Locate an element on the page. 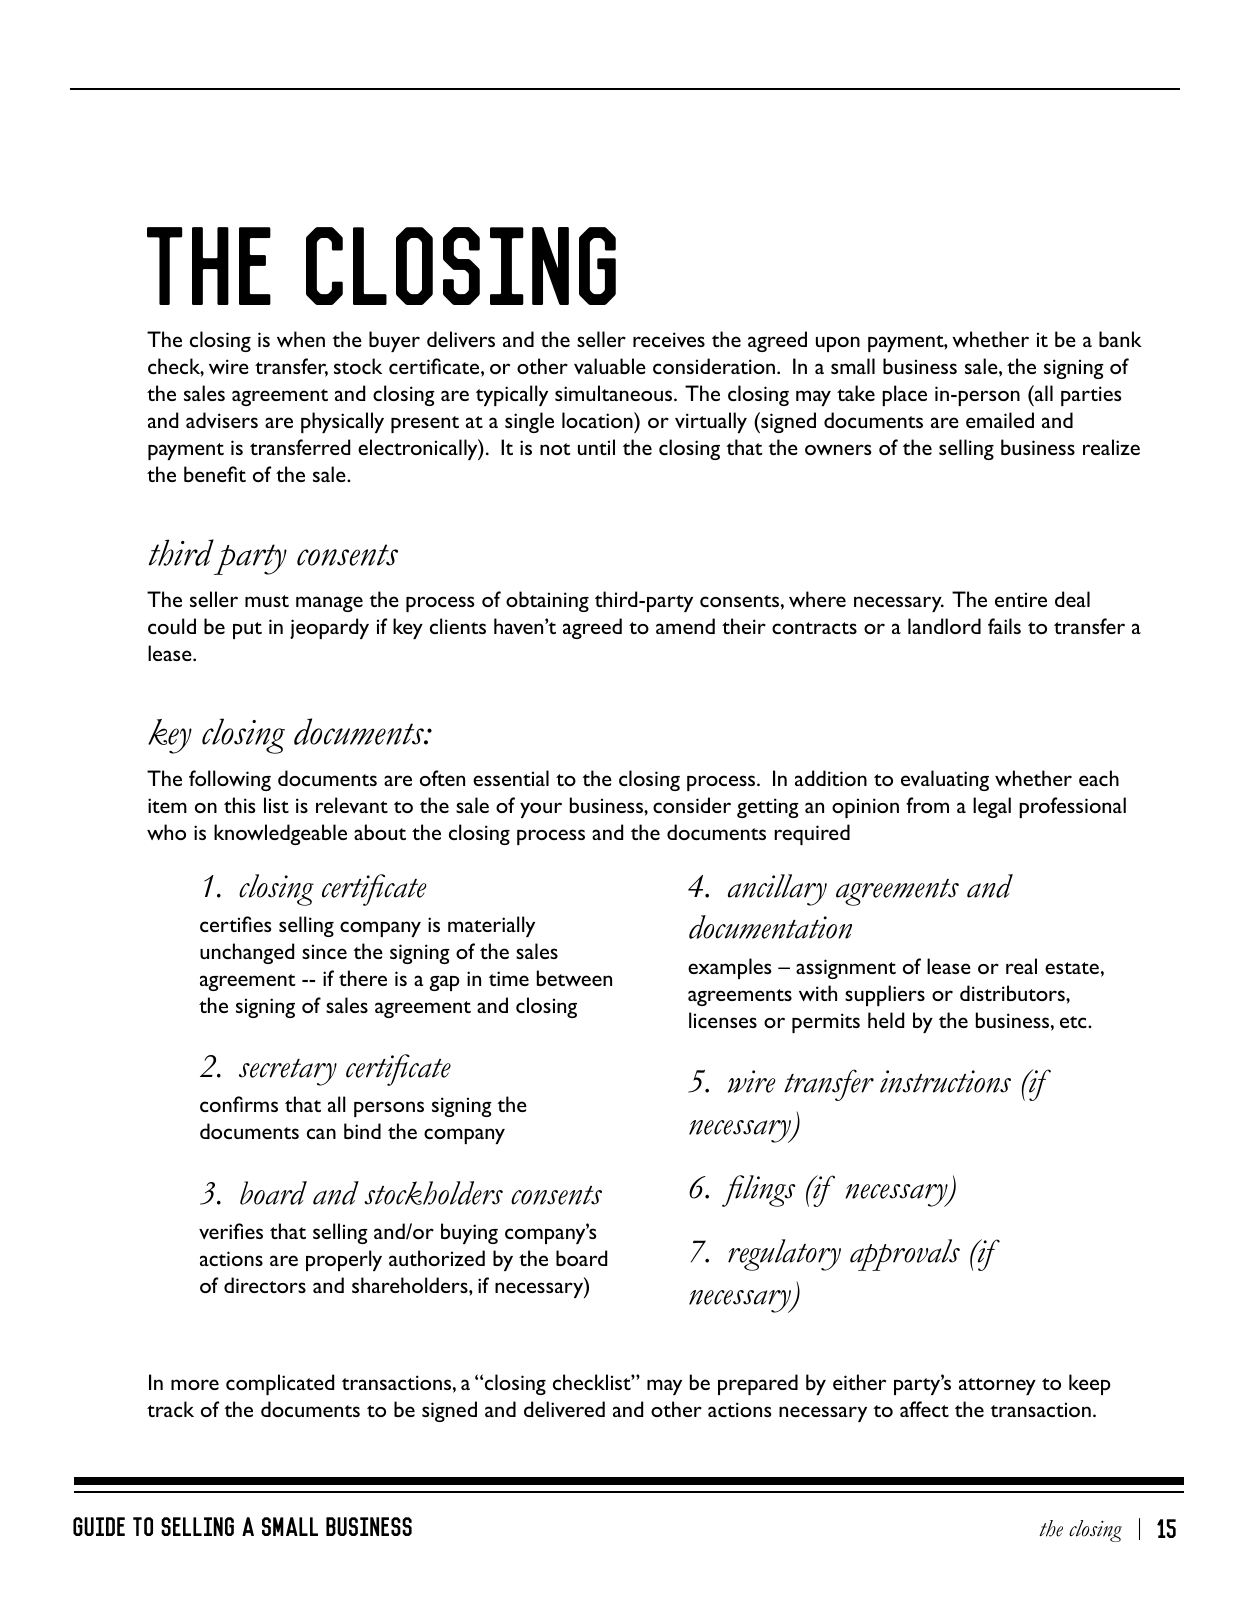 This page has width=1252, height=1621. GUIDE is located at coordinates (99, 1526).
